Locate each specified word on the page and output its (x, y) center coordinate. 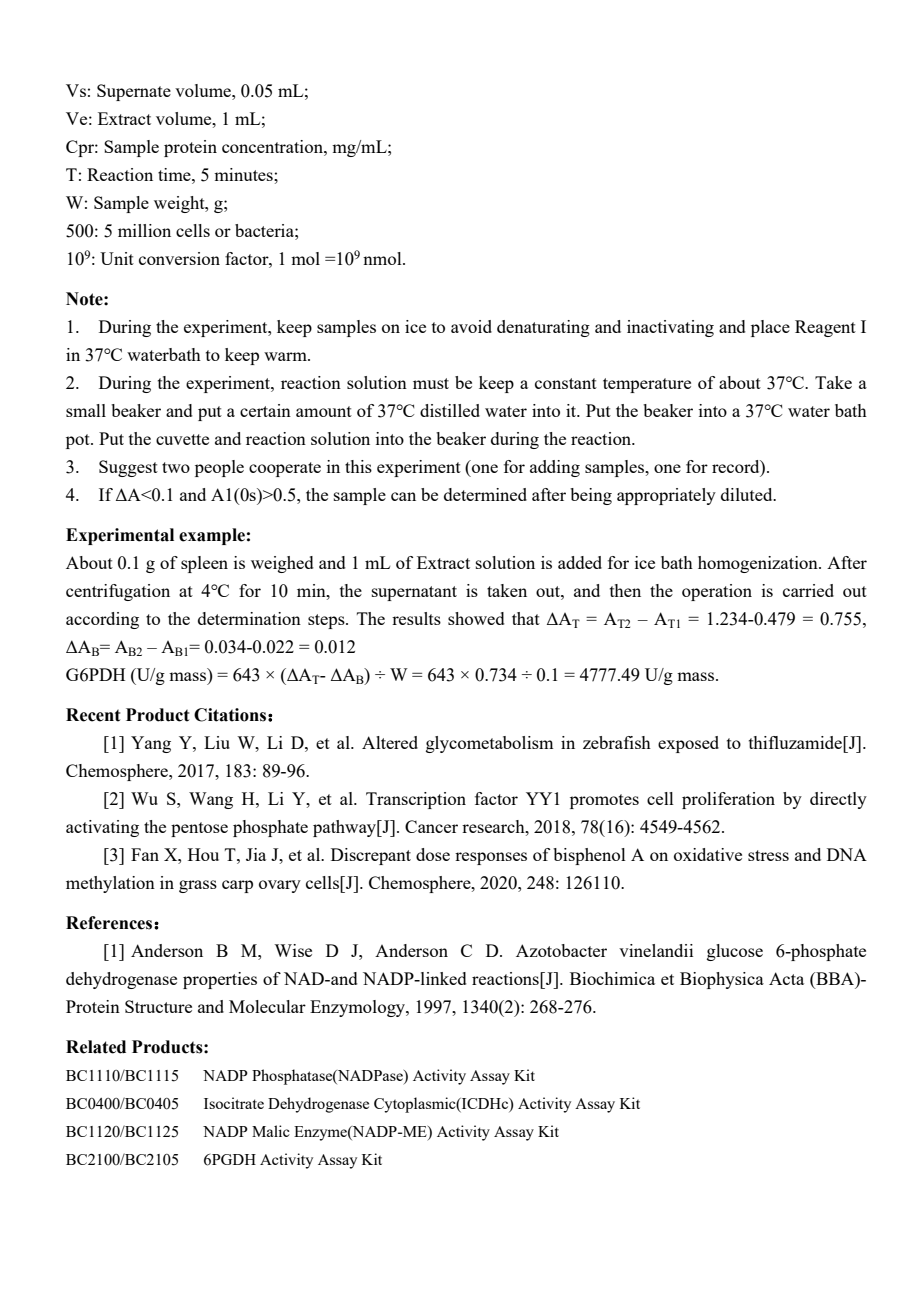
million (144, 230)
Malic (271, 1131)
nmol (383, 258)
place (770, 328)
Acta (786, 978)
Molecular (267, 1006)
